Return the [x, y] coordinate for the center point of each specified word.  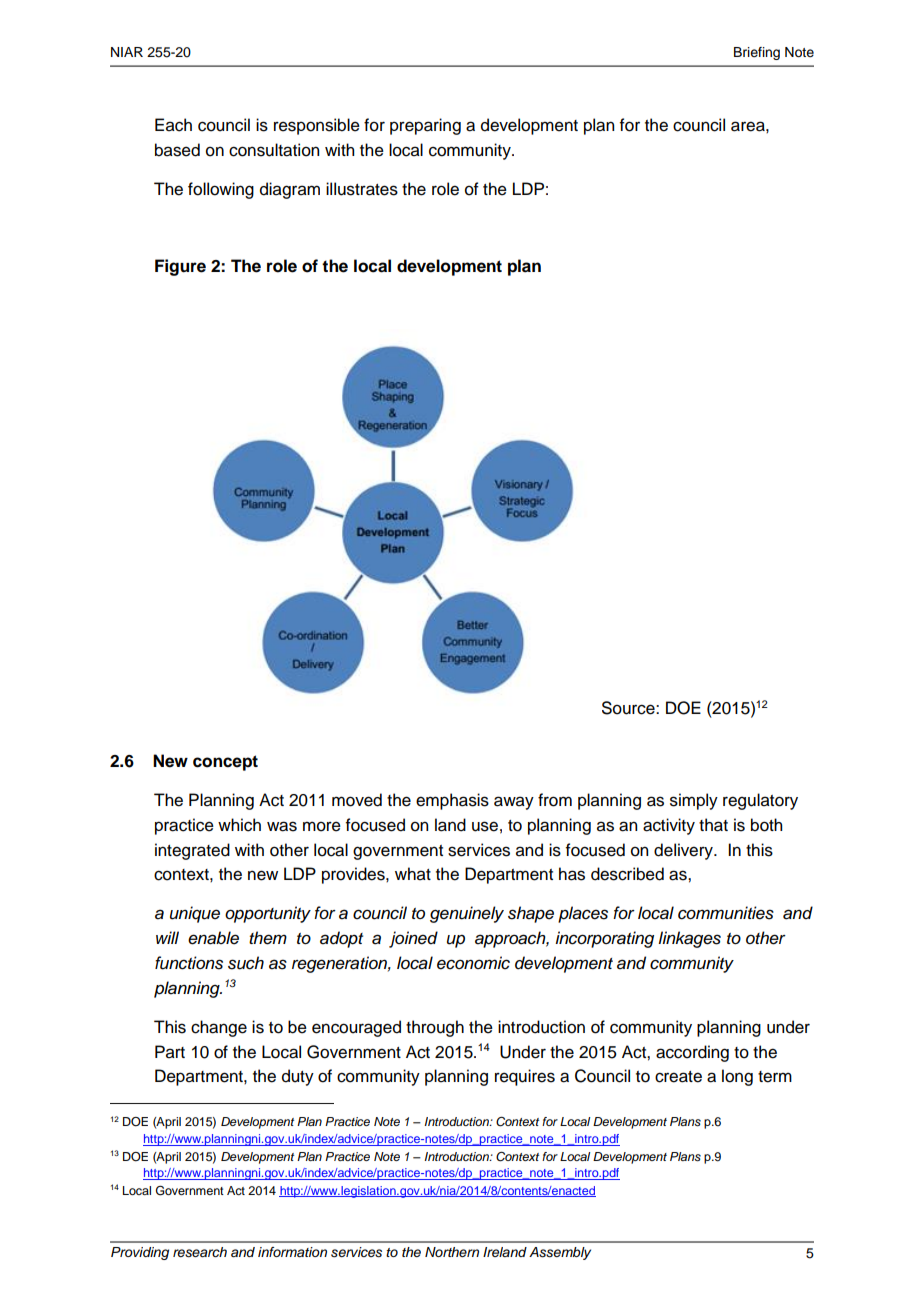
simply [694, 801]
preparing [425, 126]
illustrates [362, 189]
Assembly [560, 1253]
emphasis [452, 801]
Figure [180, 267]
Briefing [757, 53]
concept [225, 763]
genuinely [467, 914]
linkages [689, 939]
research [200, 1252]
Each [173, 125]
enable [213, 938]
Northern [452, 1252]
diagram [290, 190]
